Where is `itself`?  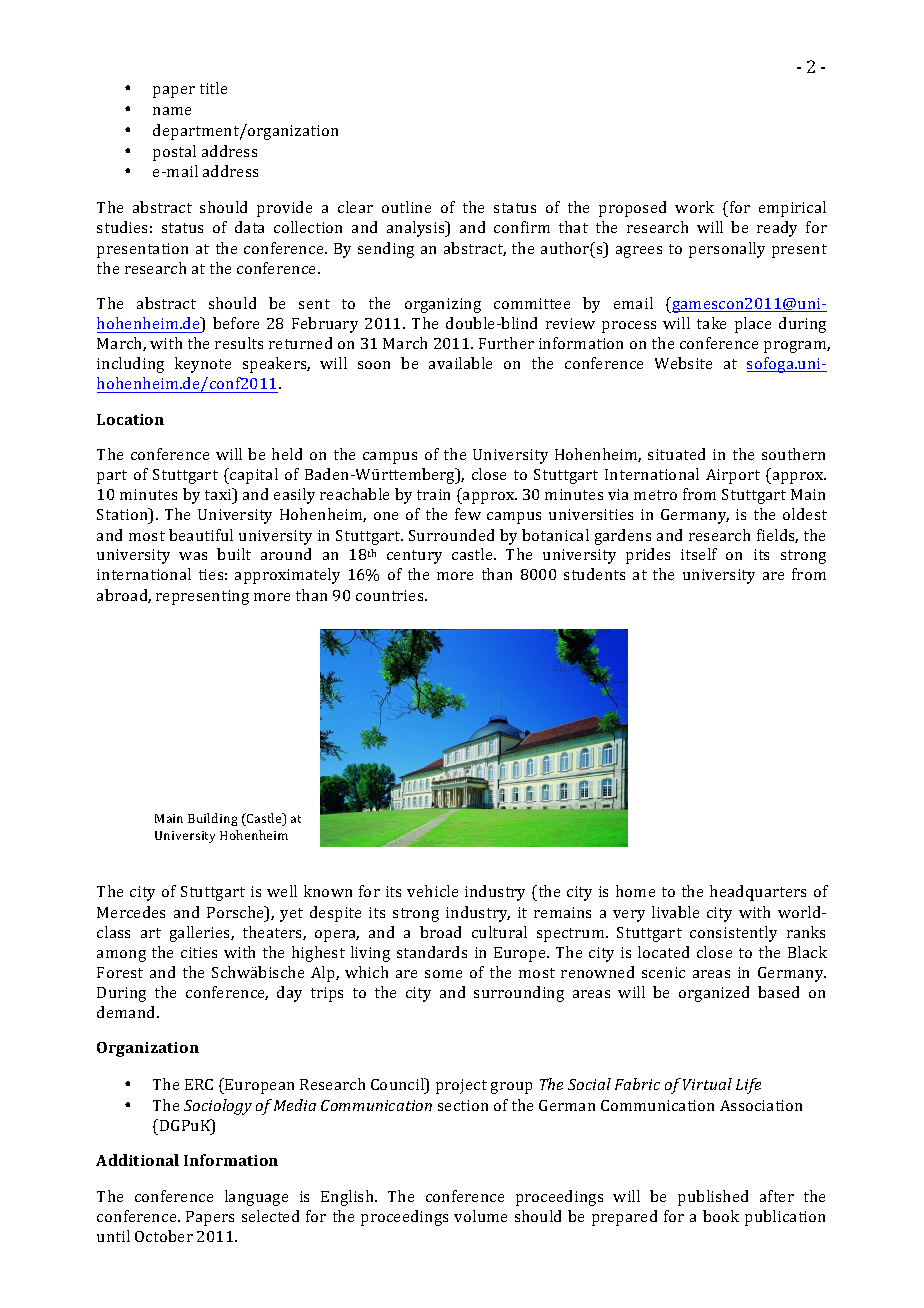
itself is located at coordinates (699, 554).
